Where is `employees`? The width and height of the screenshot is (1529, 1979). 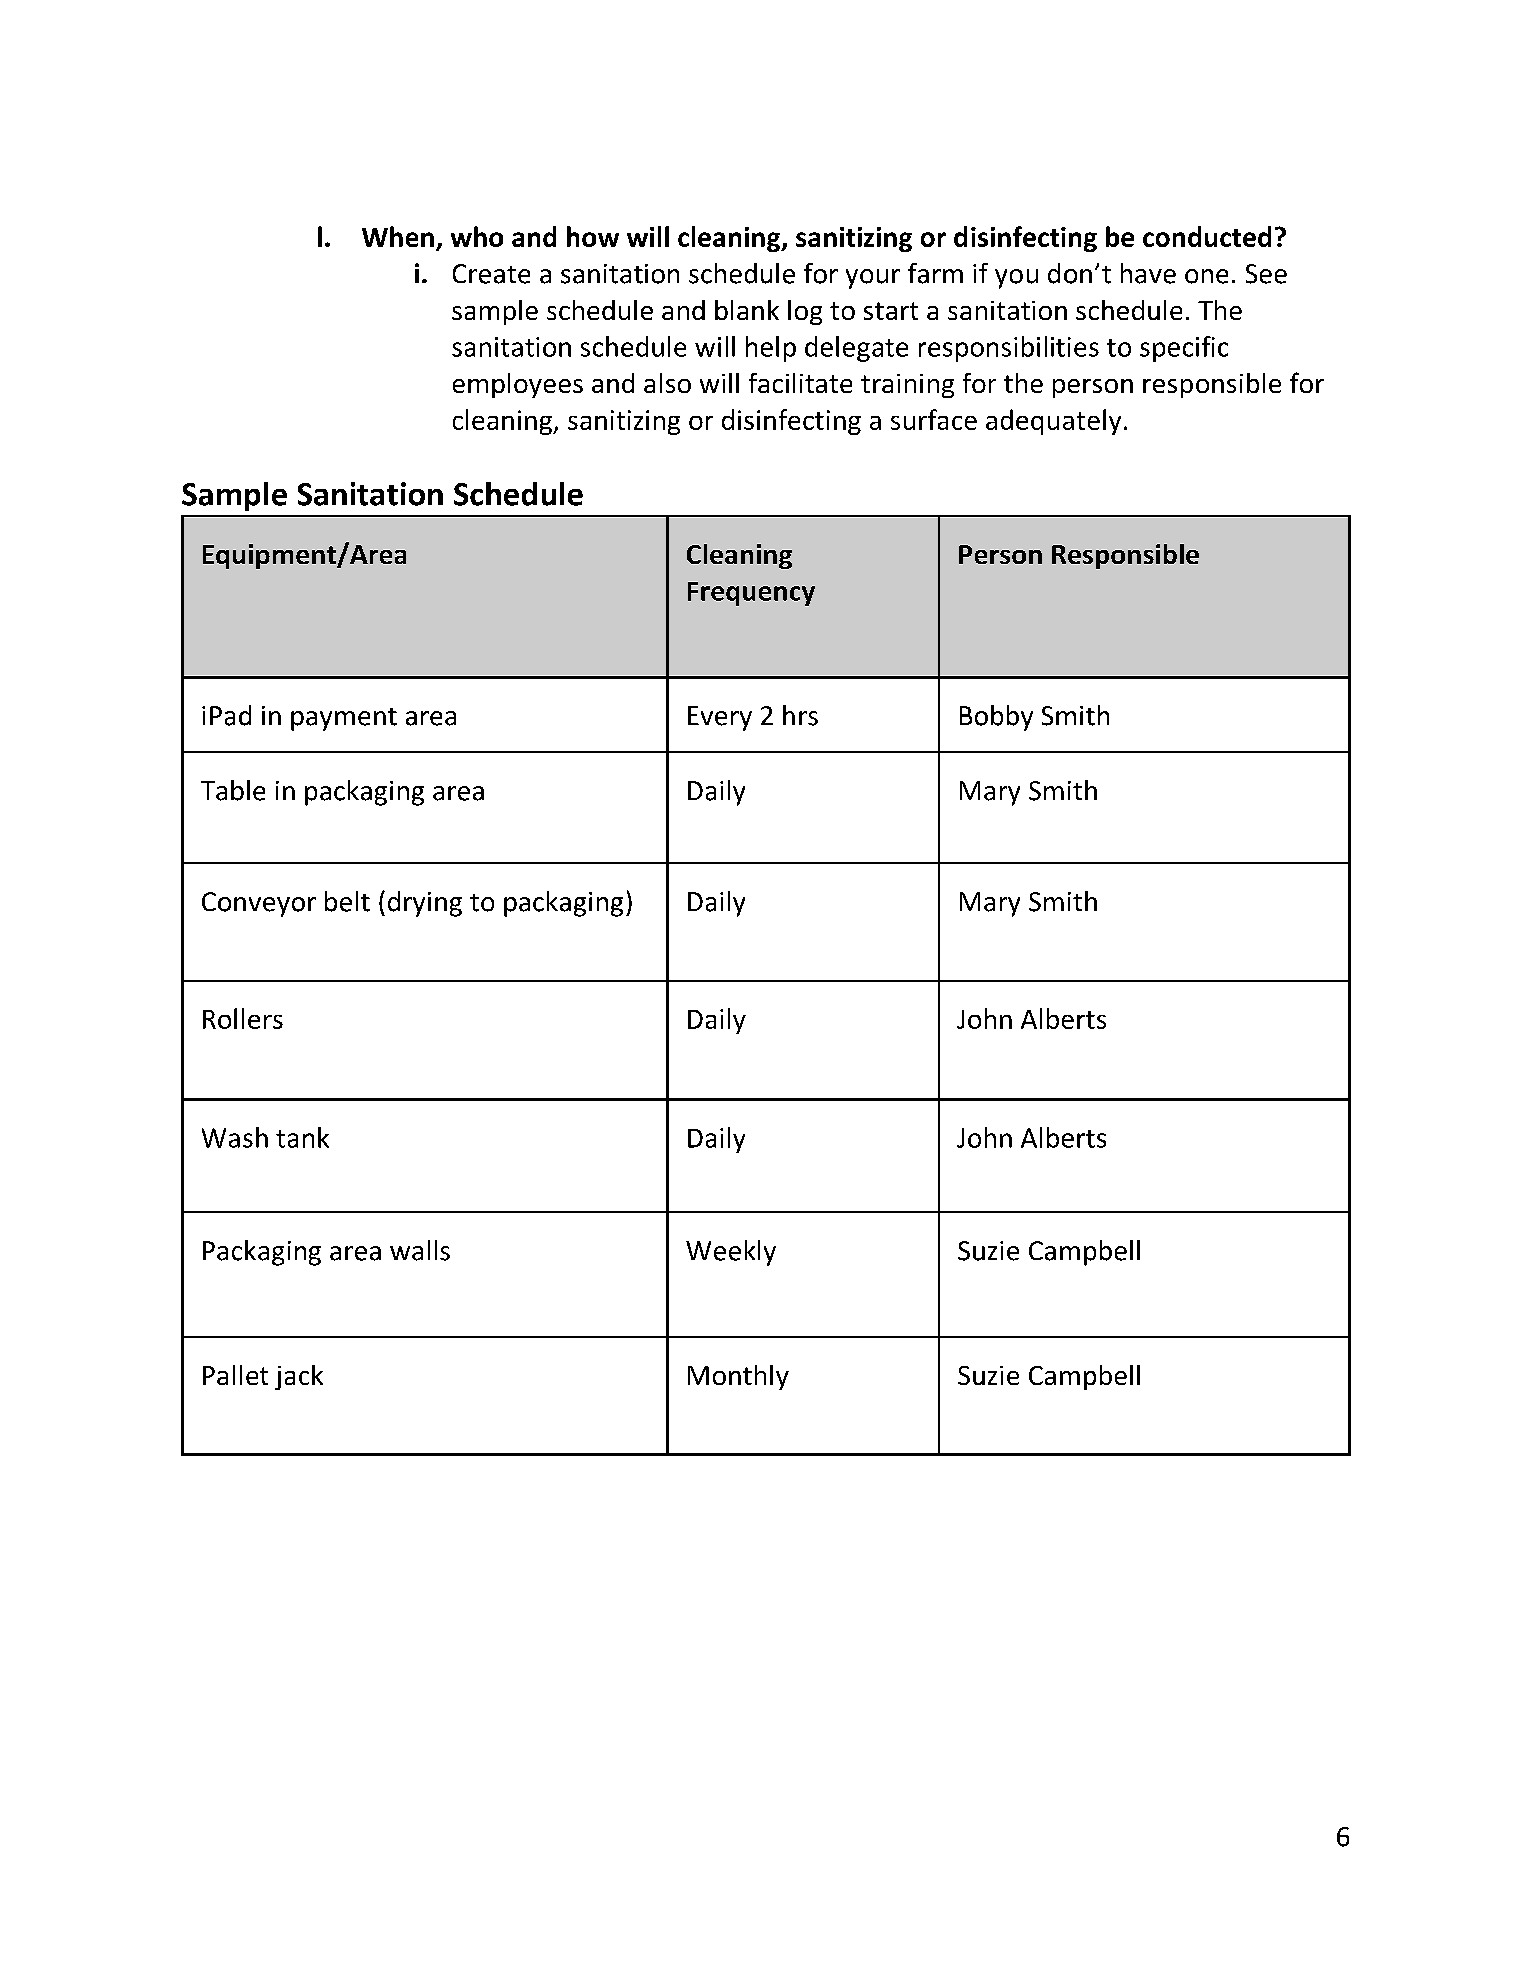 employees is located at coordinates (518, 385).
